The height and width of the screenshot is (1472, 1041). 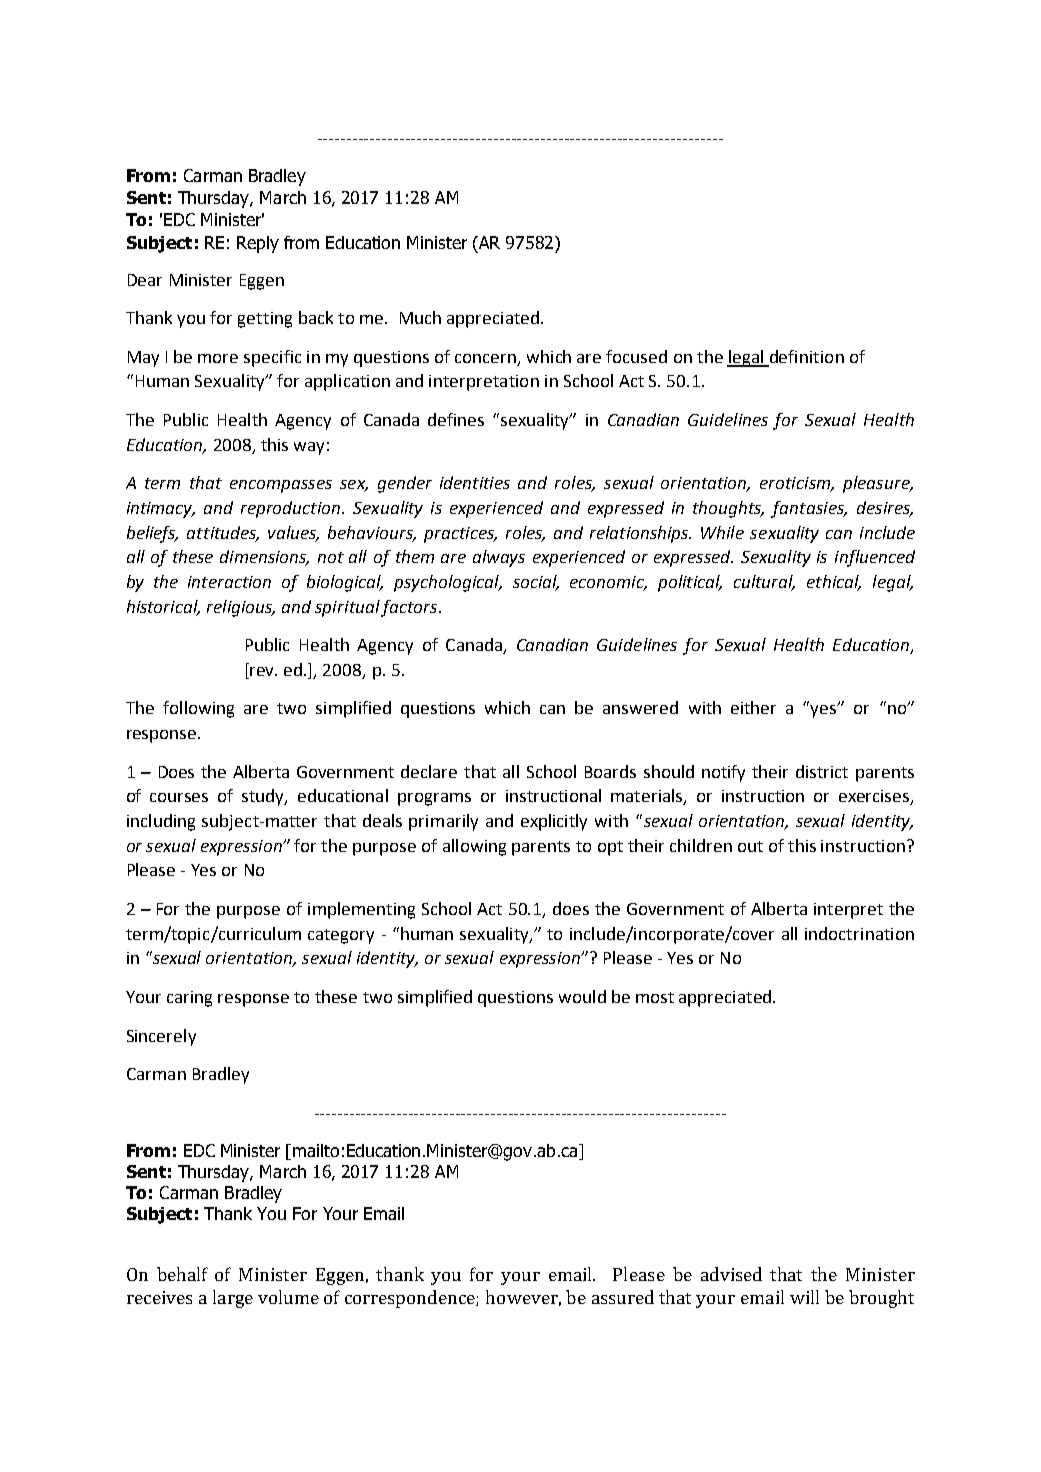 What do you see at coordinates (475, 482) in the screenshot?
I see `identities` at bounding box center [475, 482].
